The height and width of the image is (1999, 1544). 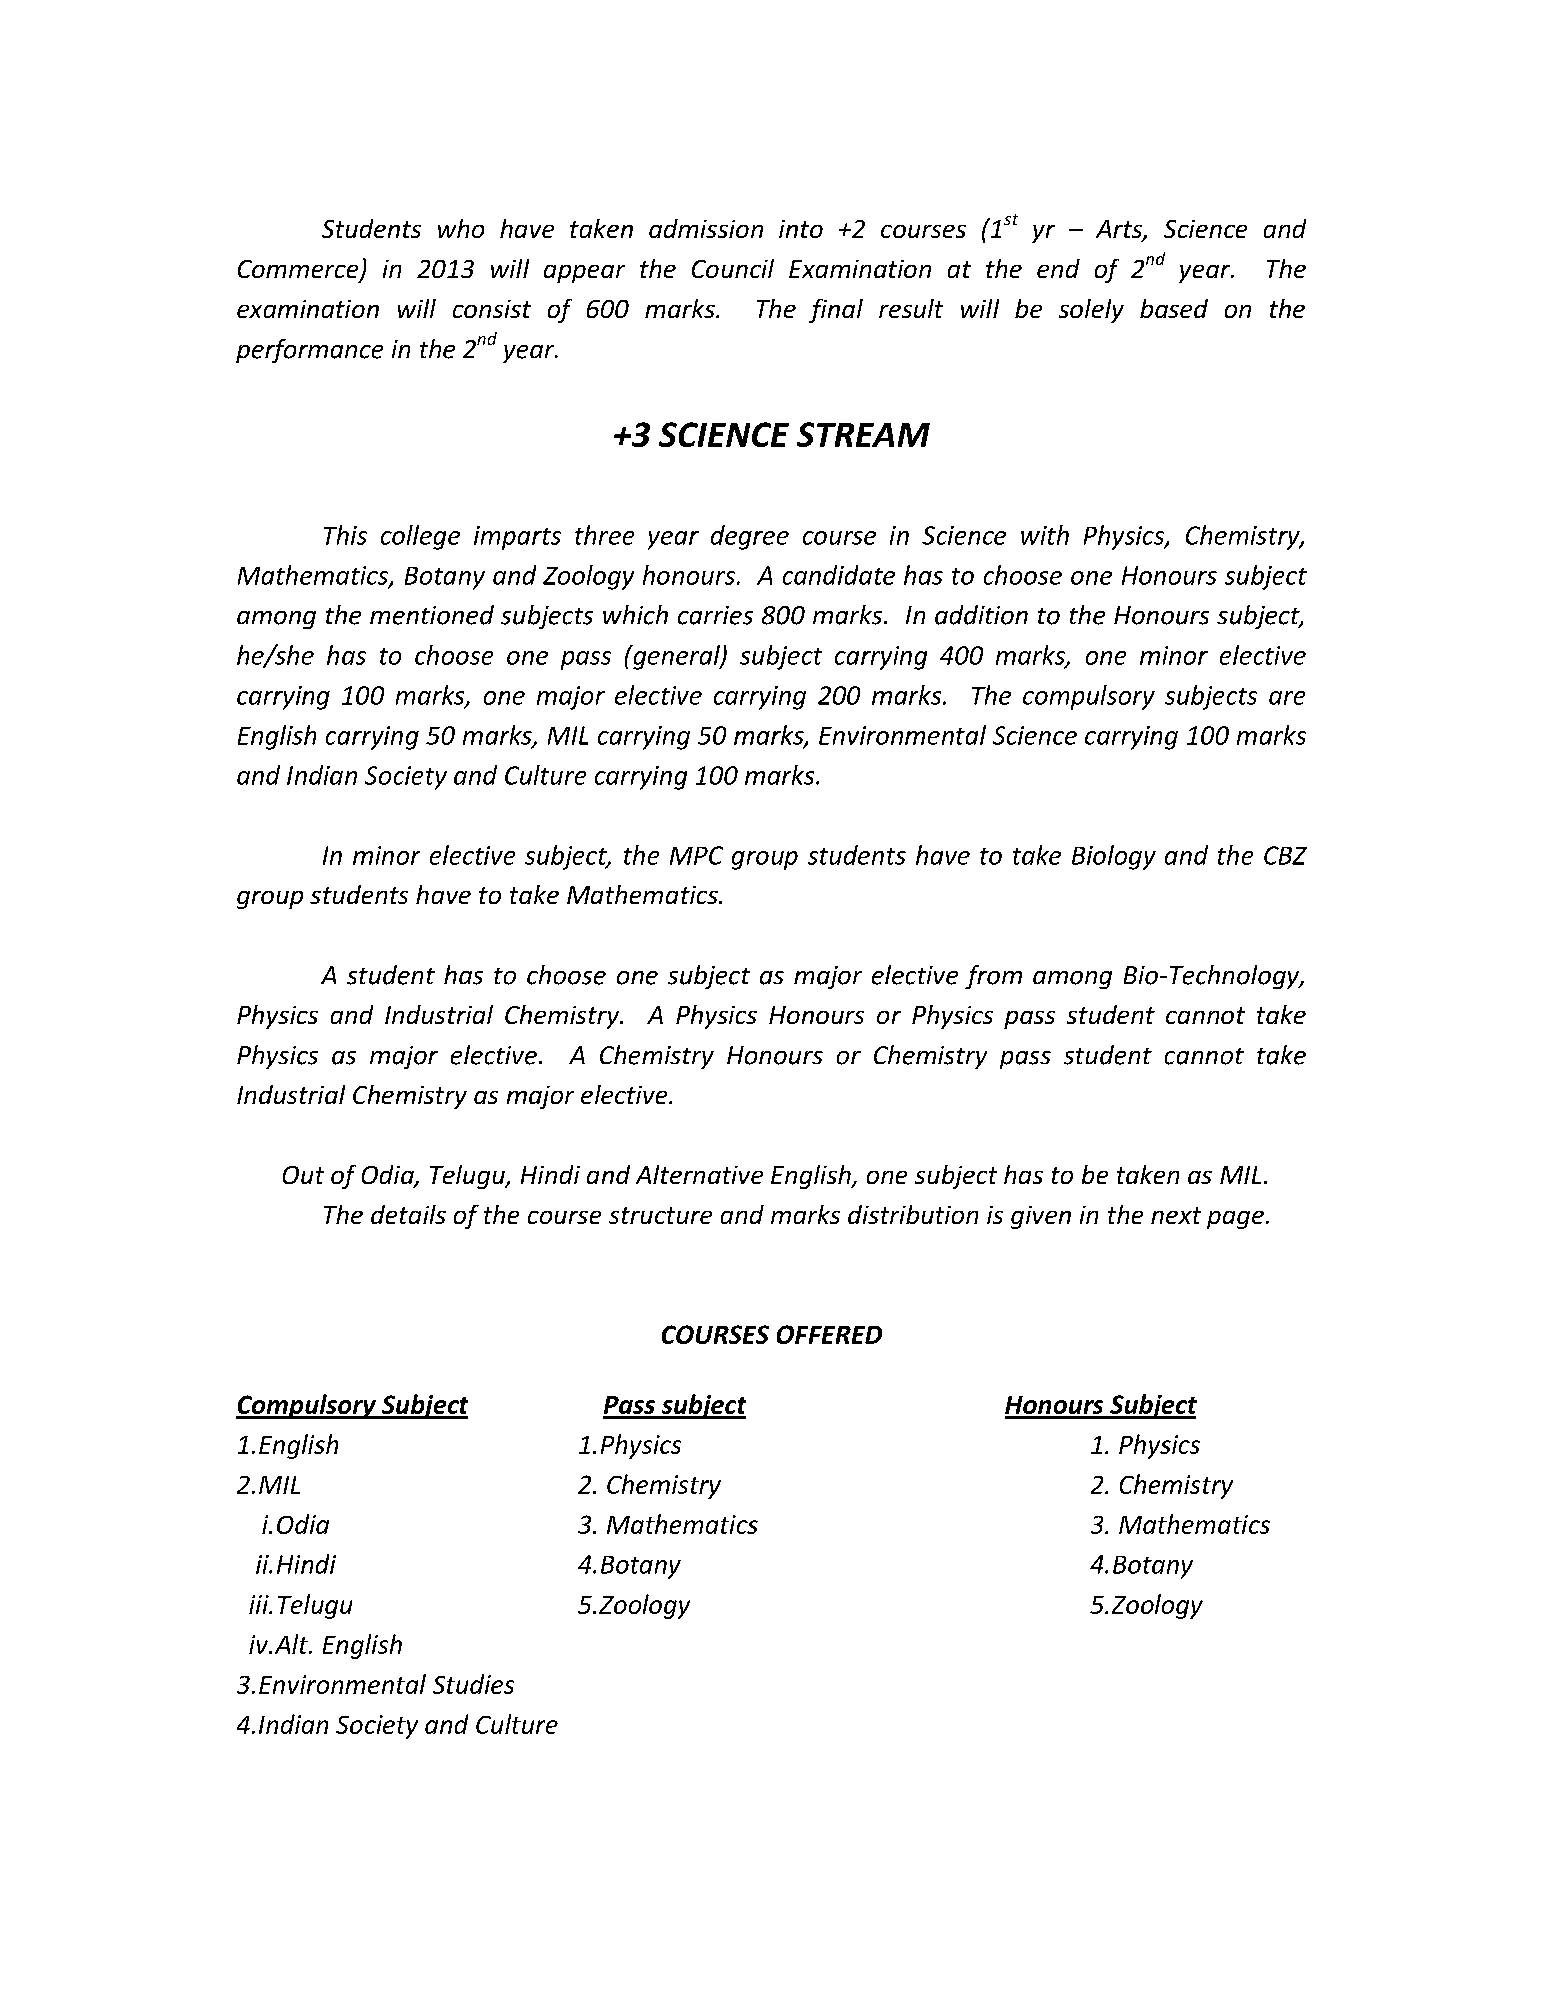 I want to click on are, so click(x=1287, y=698).
